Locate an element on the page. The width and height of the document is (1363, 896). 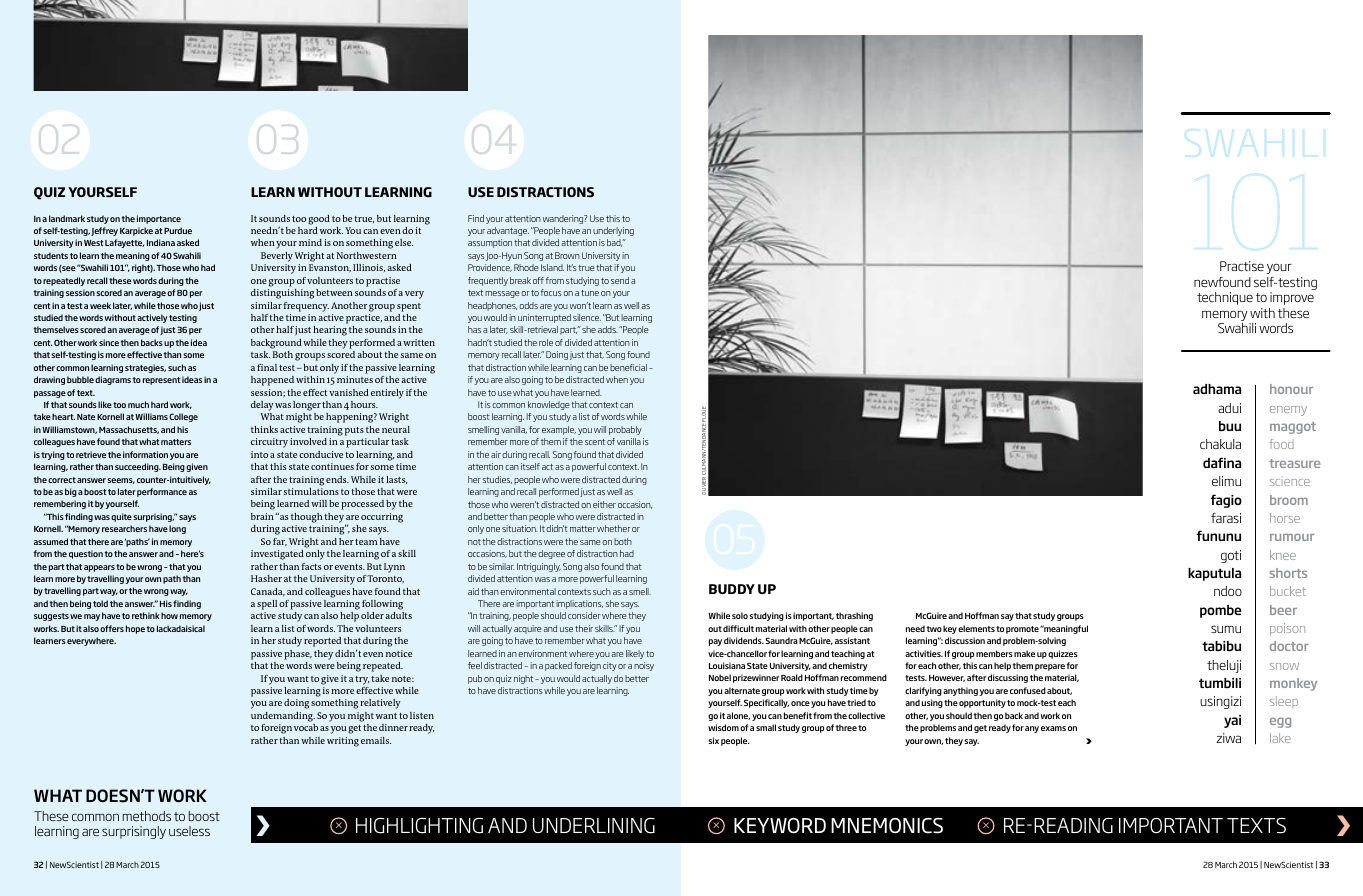
probably is located at coordinates (625, 430).
